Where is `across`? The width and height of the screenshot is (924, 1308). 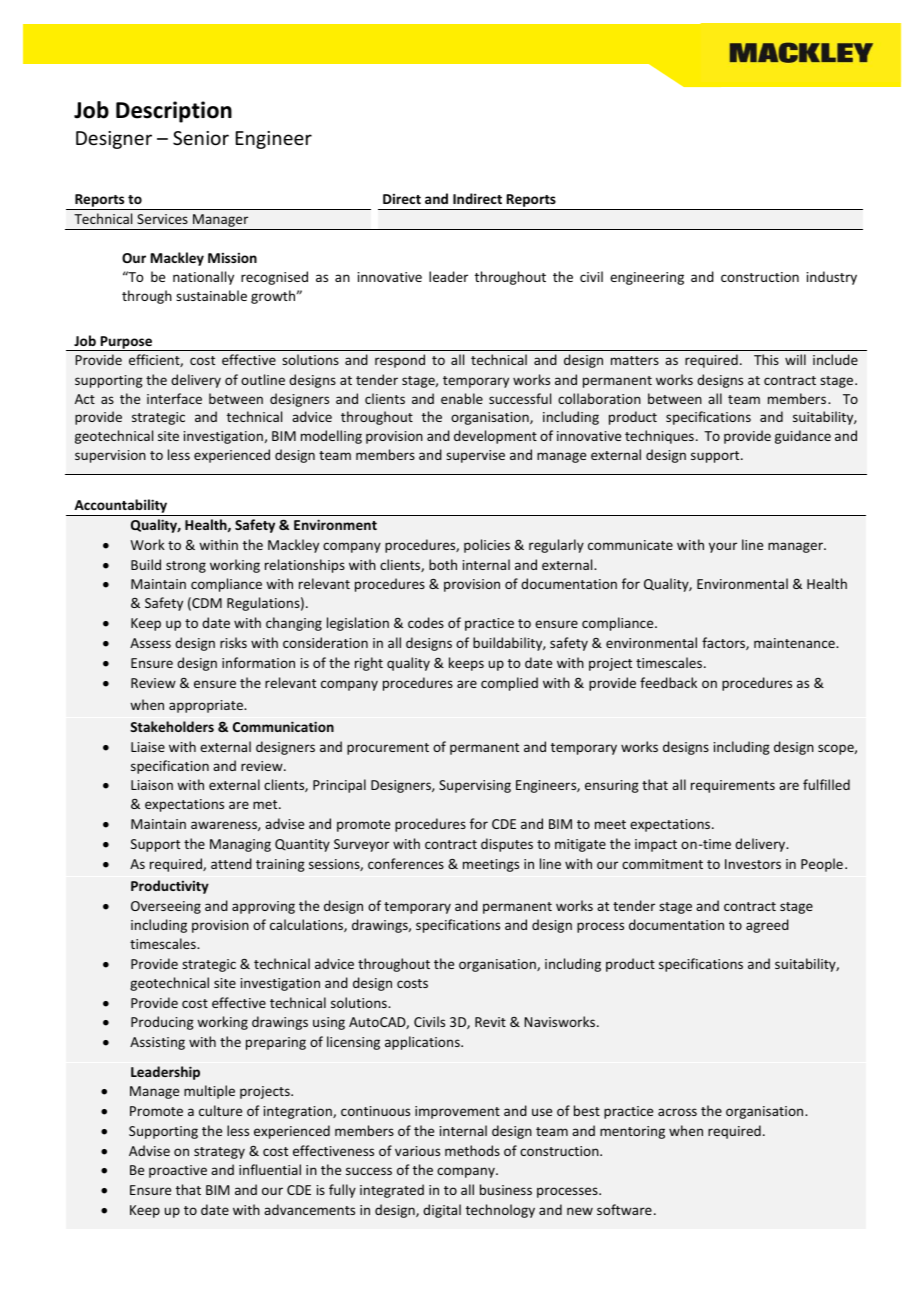 across is located at coordinates (677, 1112).
